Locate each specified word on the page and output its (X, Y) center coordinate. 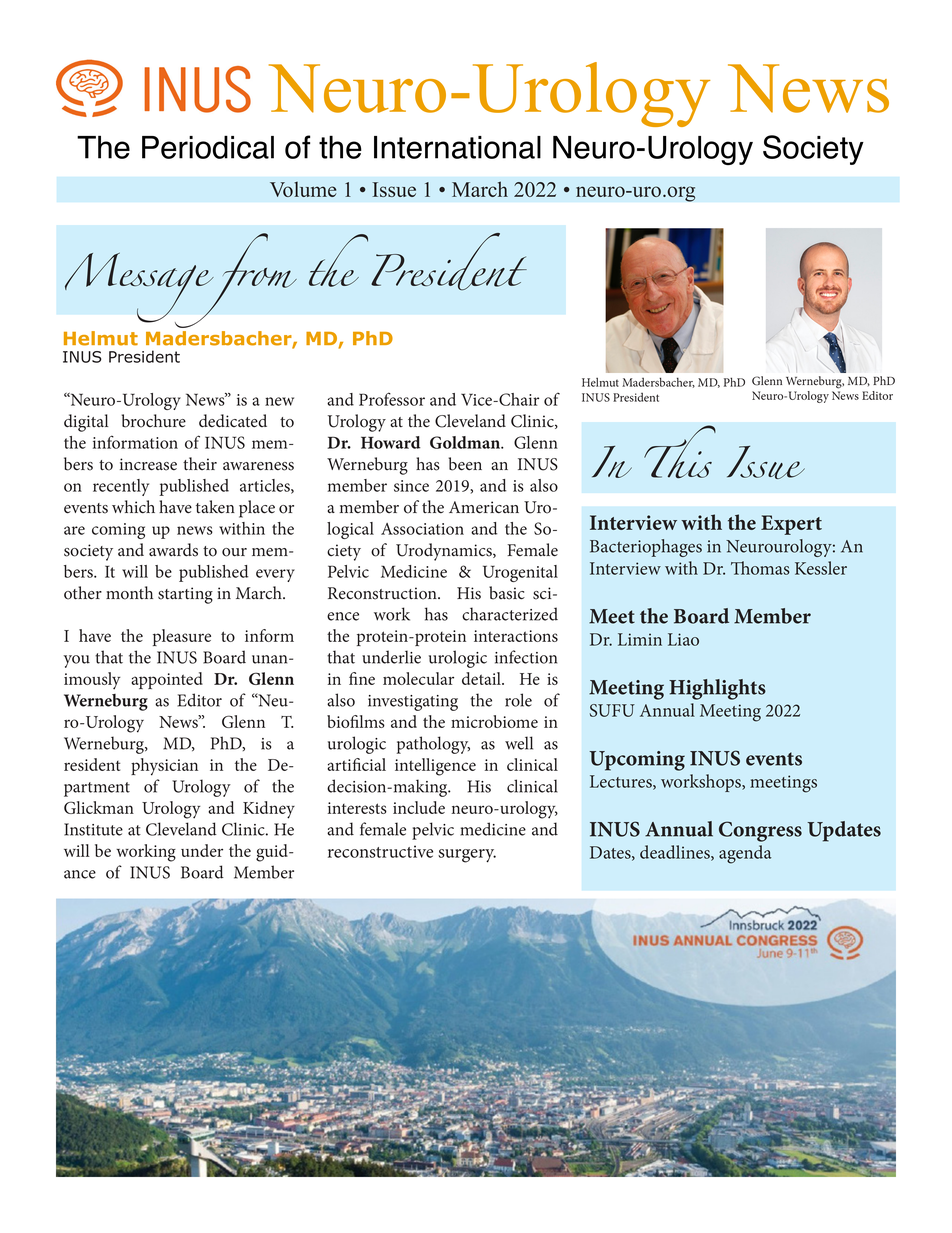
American (484, 507)
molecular (418, 678)
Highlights (717, 689)
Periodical (208, 147)
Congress (760, 831)
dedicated (233, 421)
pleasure (182, 637)
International (457, 147)
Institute (93, 829)
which (133, 507)
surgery (467, 856)
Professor (392, 399)
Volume (303, 189)
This (680, 452)
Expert (791, 525)
